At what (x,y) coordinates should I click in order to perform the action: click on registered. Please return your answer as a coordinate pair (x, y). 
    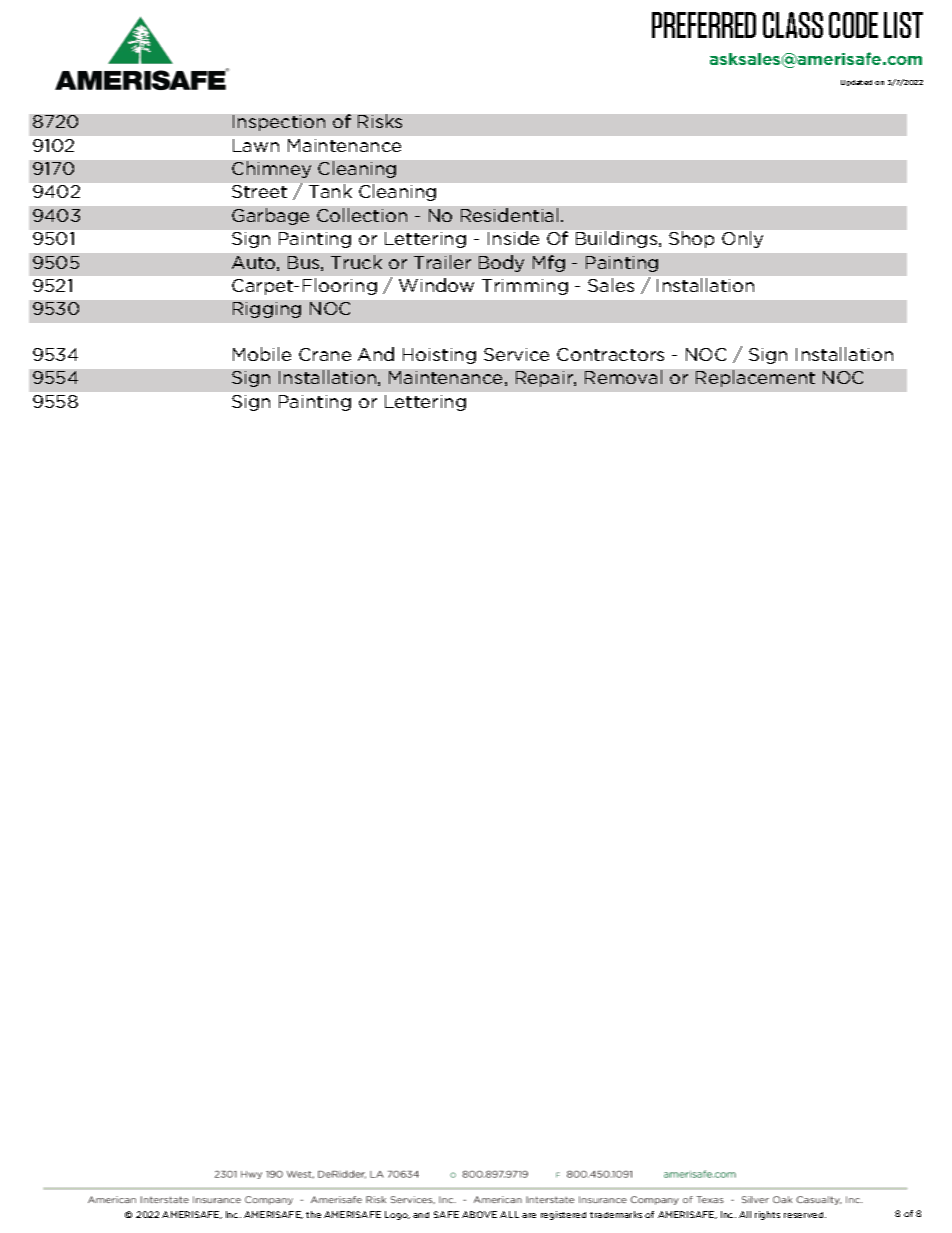
    Looking at the image, I should click on (563, 1215).
